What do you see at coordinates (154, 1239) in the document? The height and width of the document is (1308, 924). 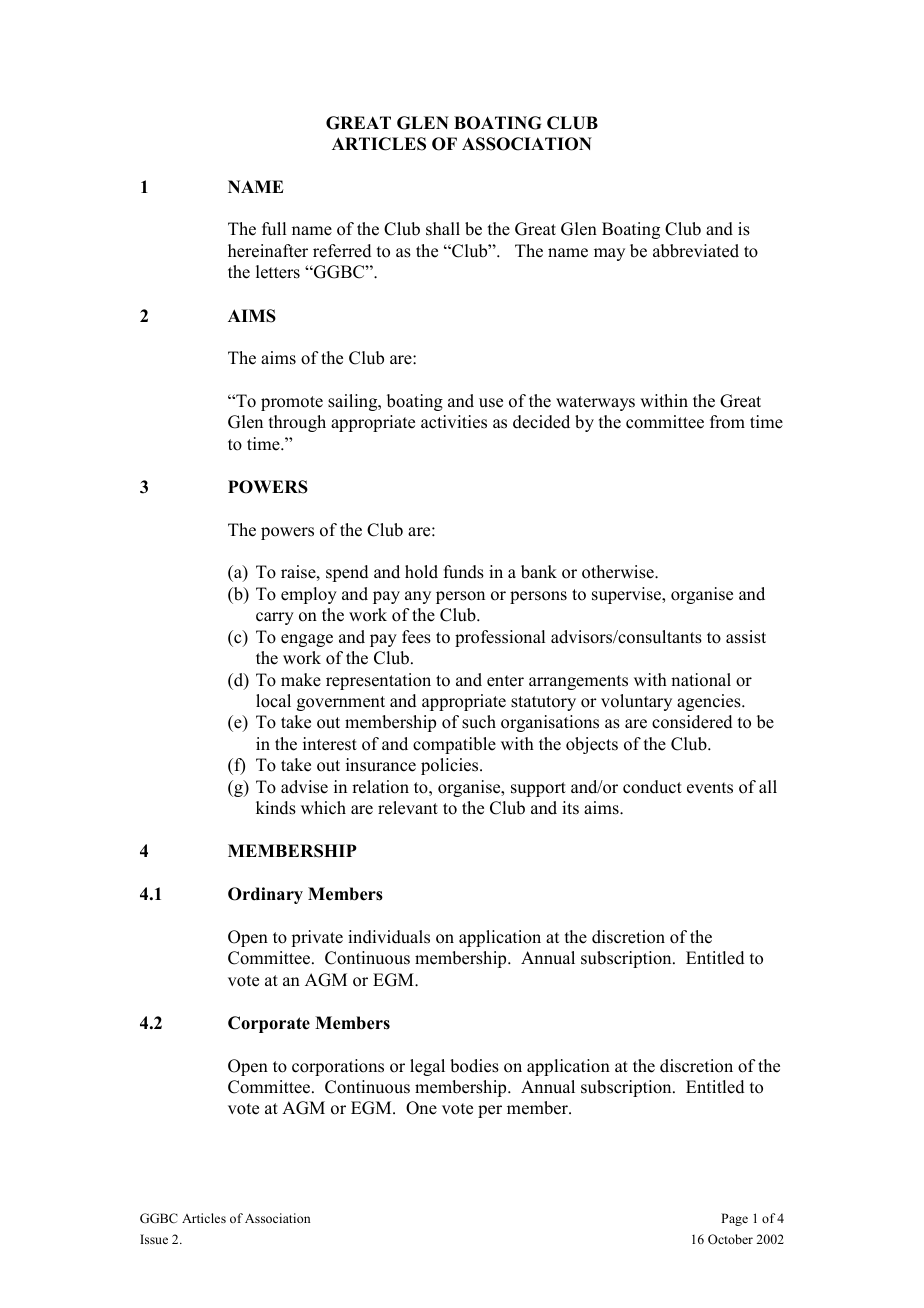 I see `Issue` at bounding box center [154, 1239].
